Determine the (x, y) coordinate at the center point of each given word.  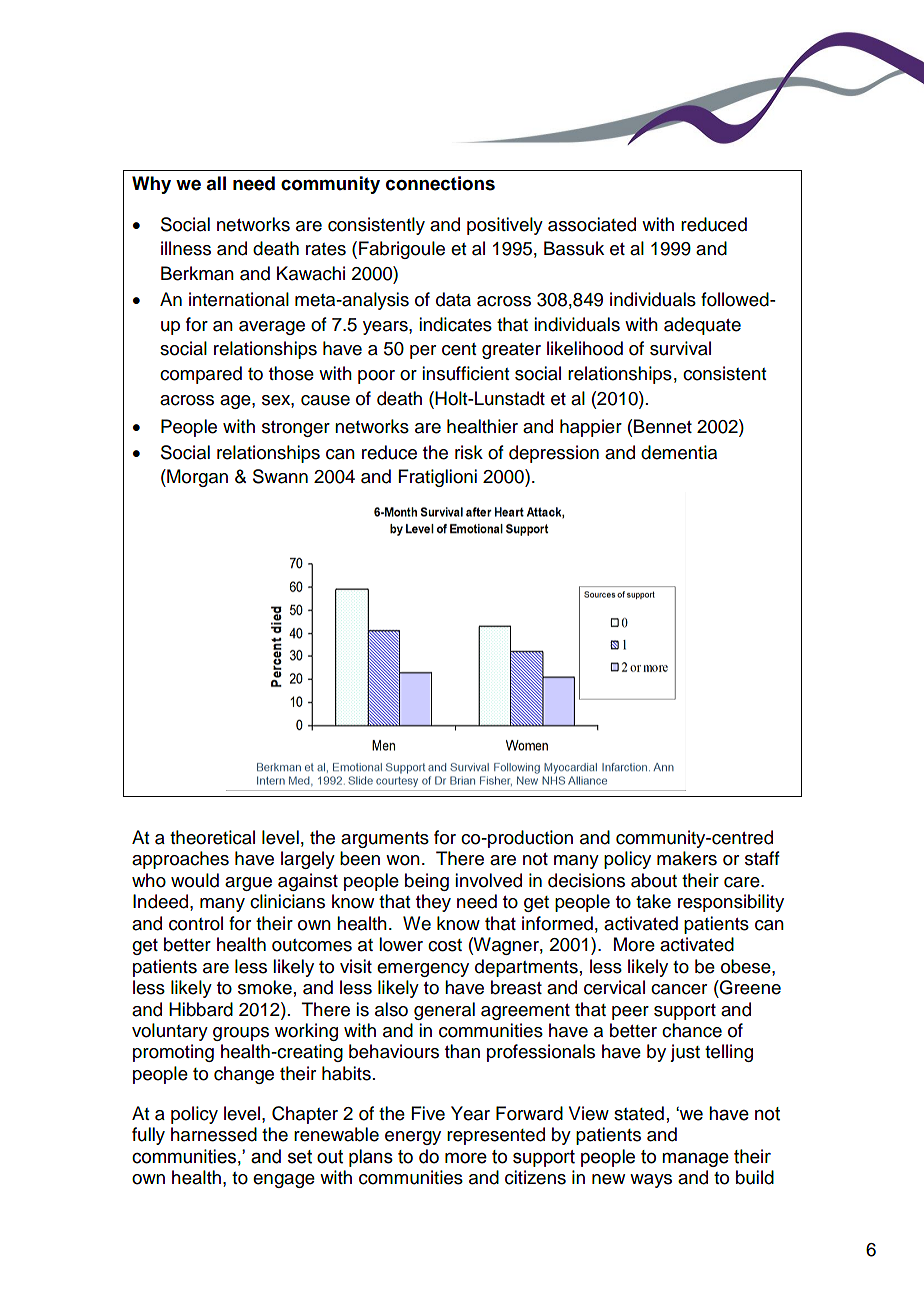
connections (440, 183)
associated (592, 224)
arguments (385, 840)
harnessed (214, 1134)
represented (496, 1136)
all (216, 183)
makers (687, 858)
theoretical (212, 837)
